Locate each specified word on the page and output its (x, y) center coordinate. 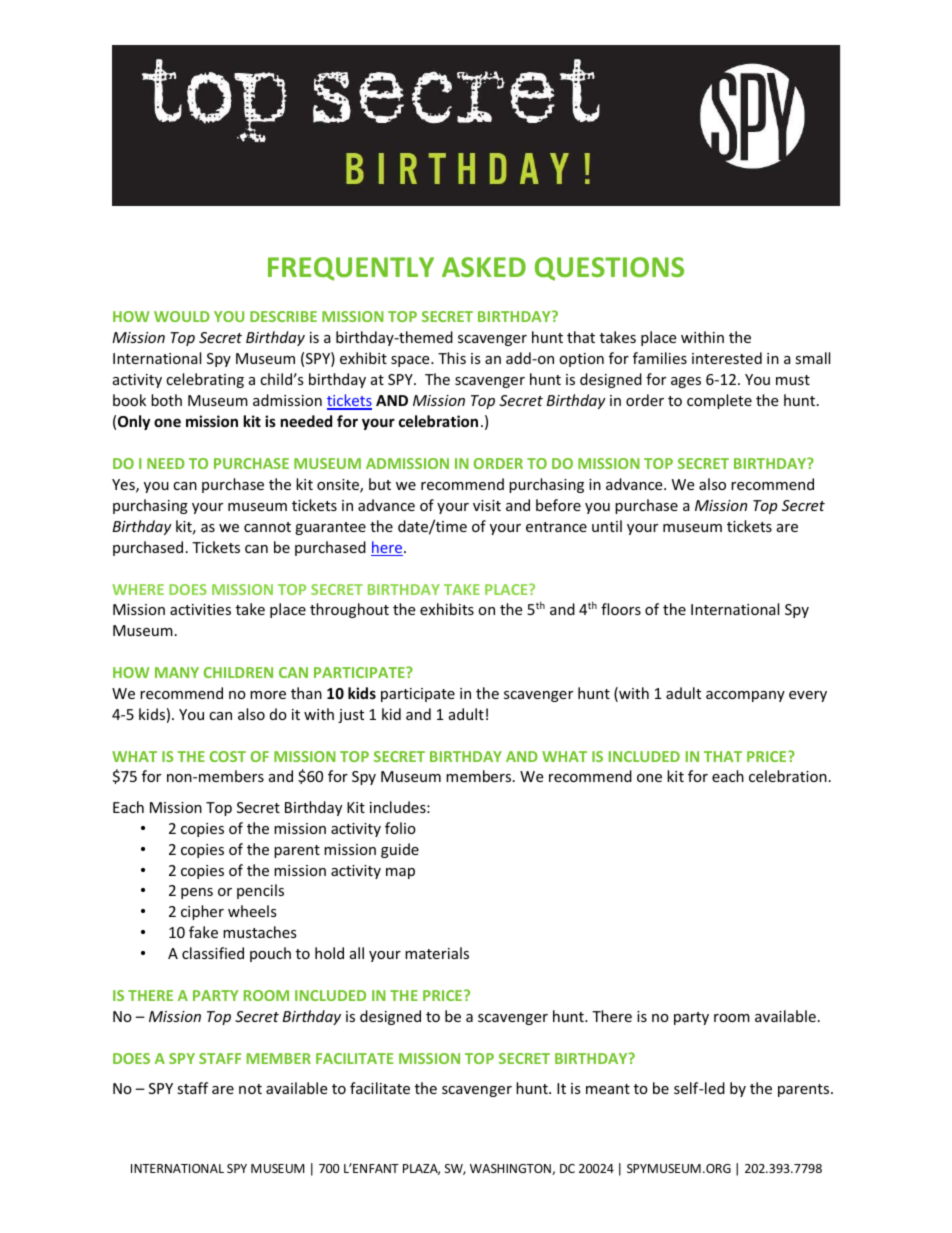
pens (197, 893)
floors (621, 609)
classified (213, 953)
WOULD (182, 316)
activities (200, 609)
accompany (745, 696)
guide (400, 850)
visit (487, 505)
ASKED (484, 267)
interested (727, 358)
